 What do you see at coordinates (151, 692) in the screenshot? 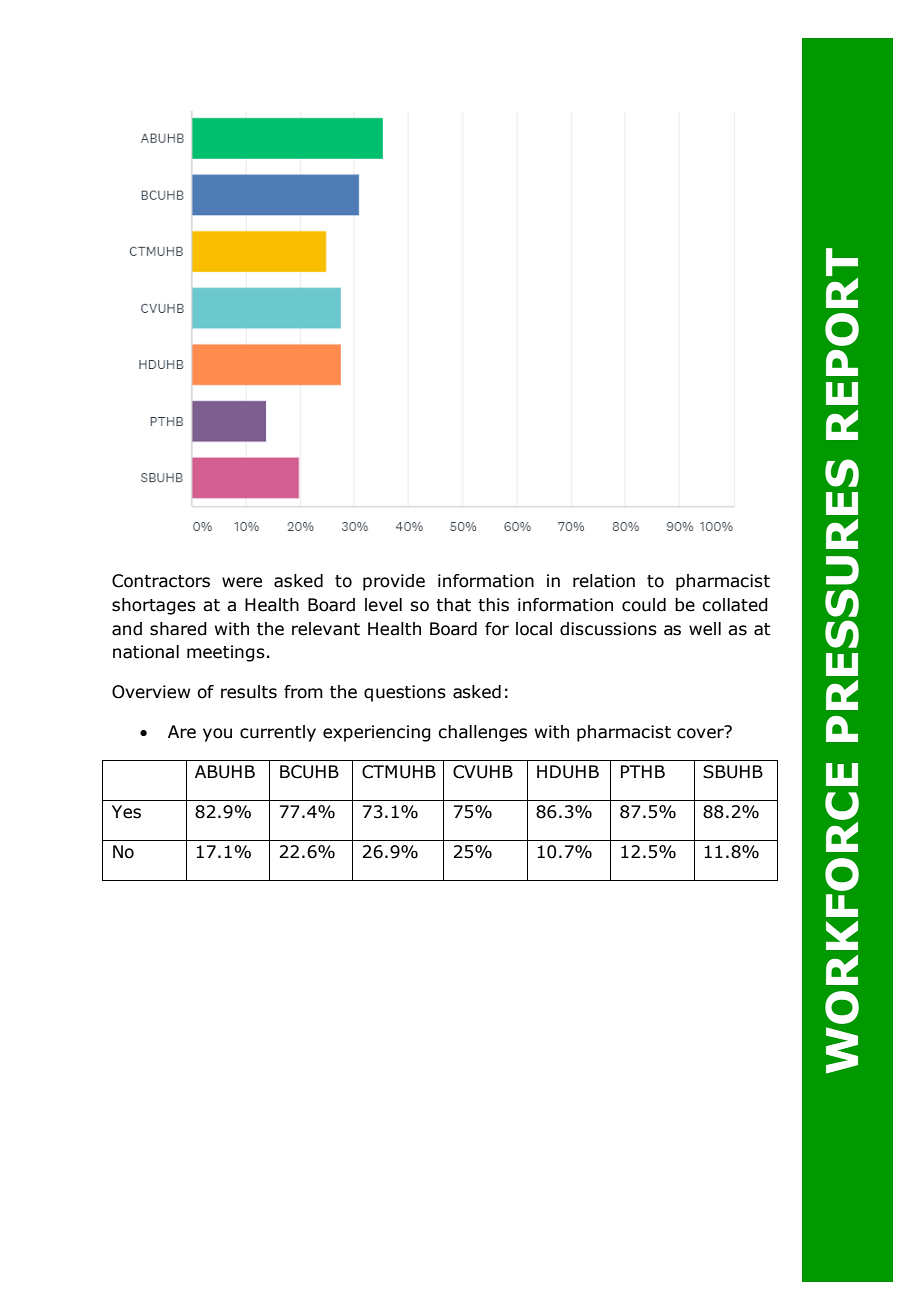
I see `Overview` at bounding box center [151, 692].
